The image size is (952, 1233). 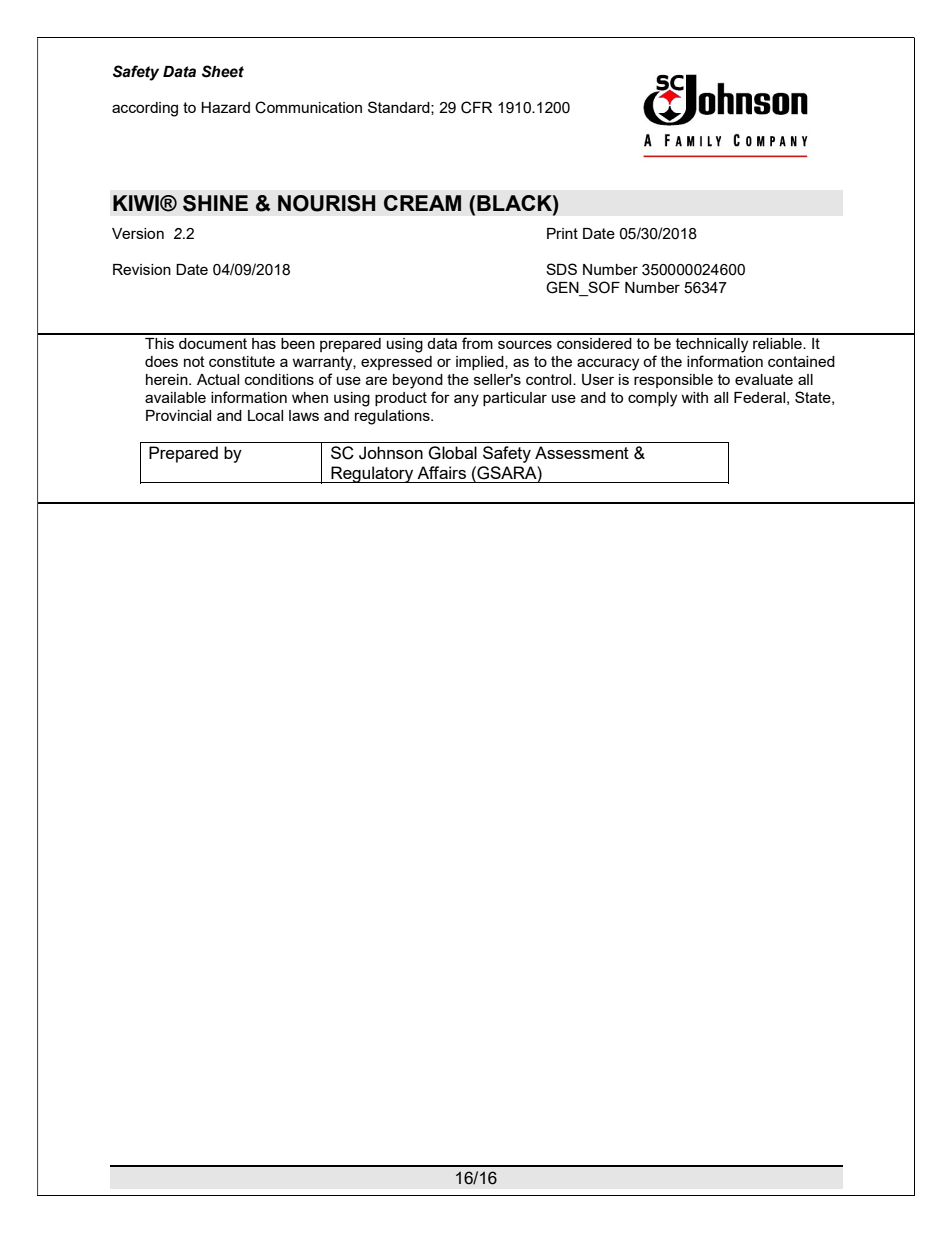 I want to click on Sheet, so click(x=223, y=71).
